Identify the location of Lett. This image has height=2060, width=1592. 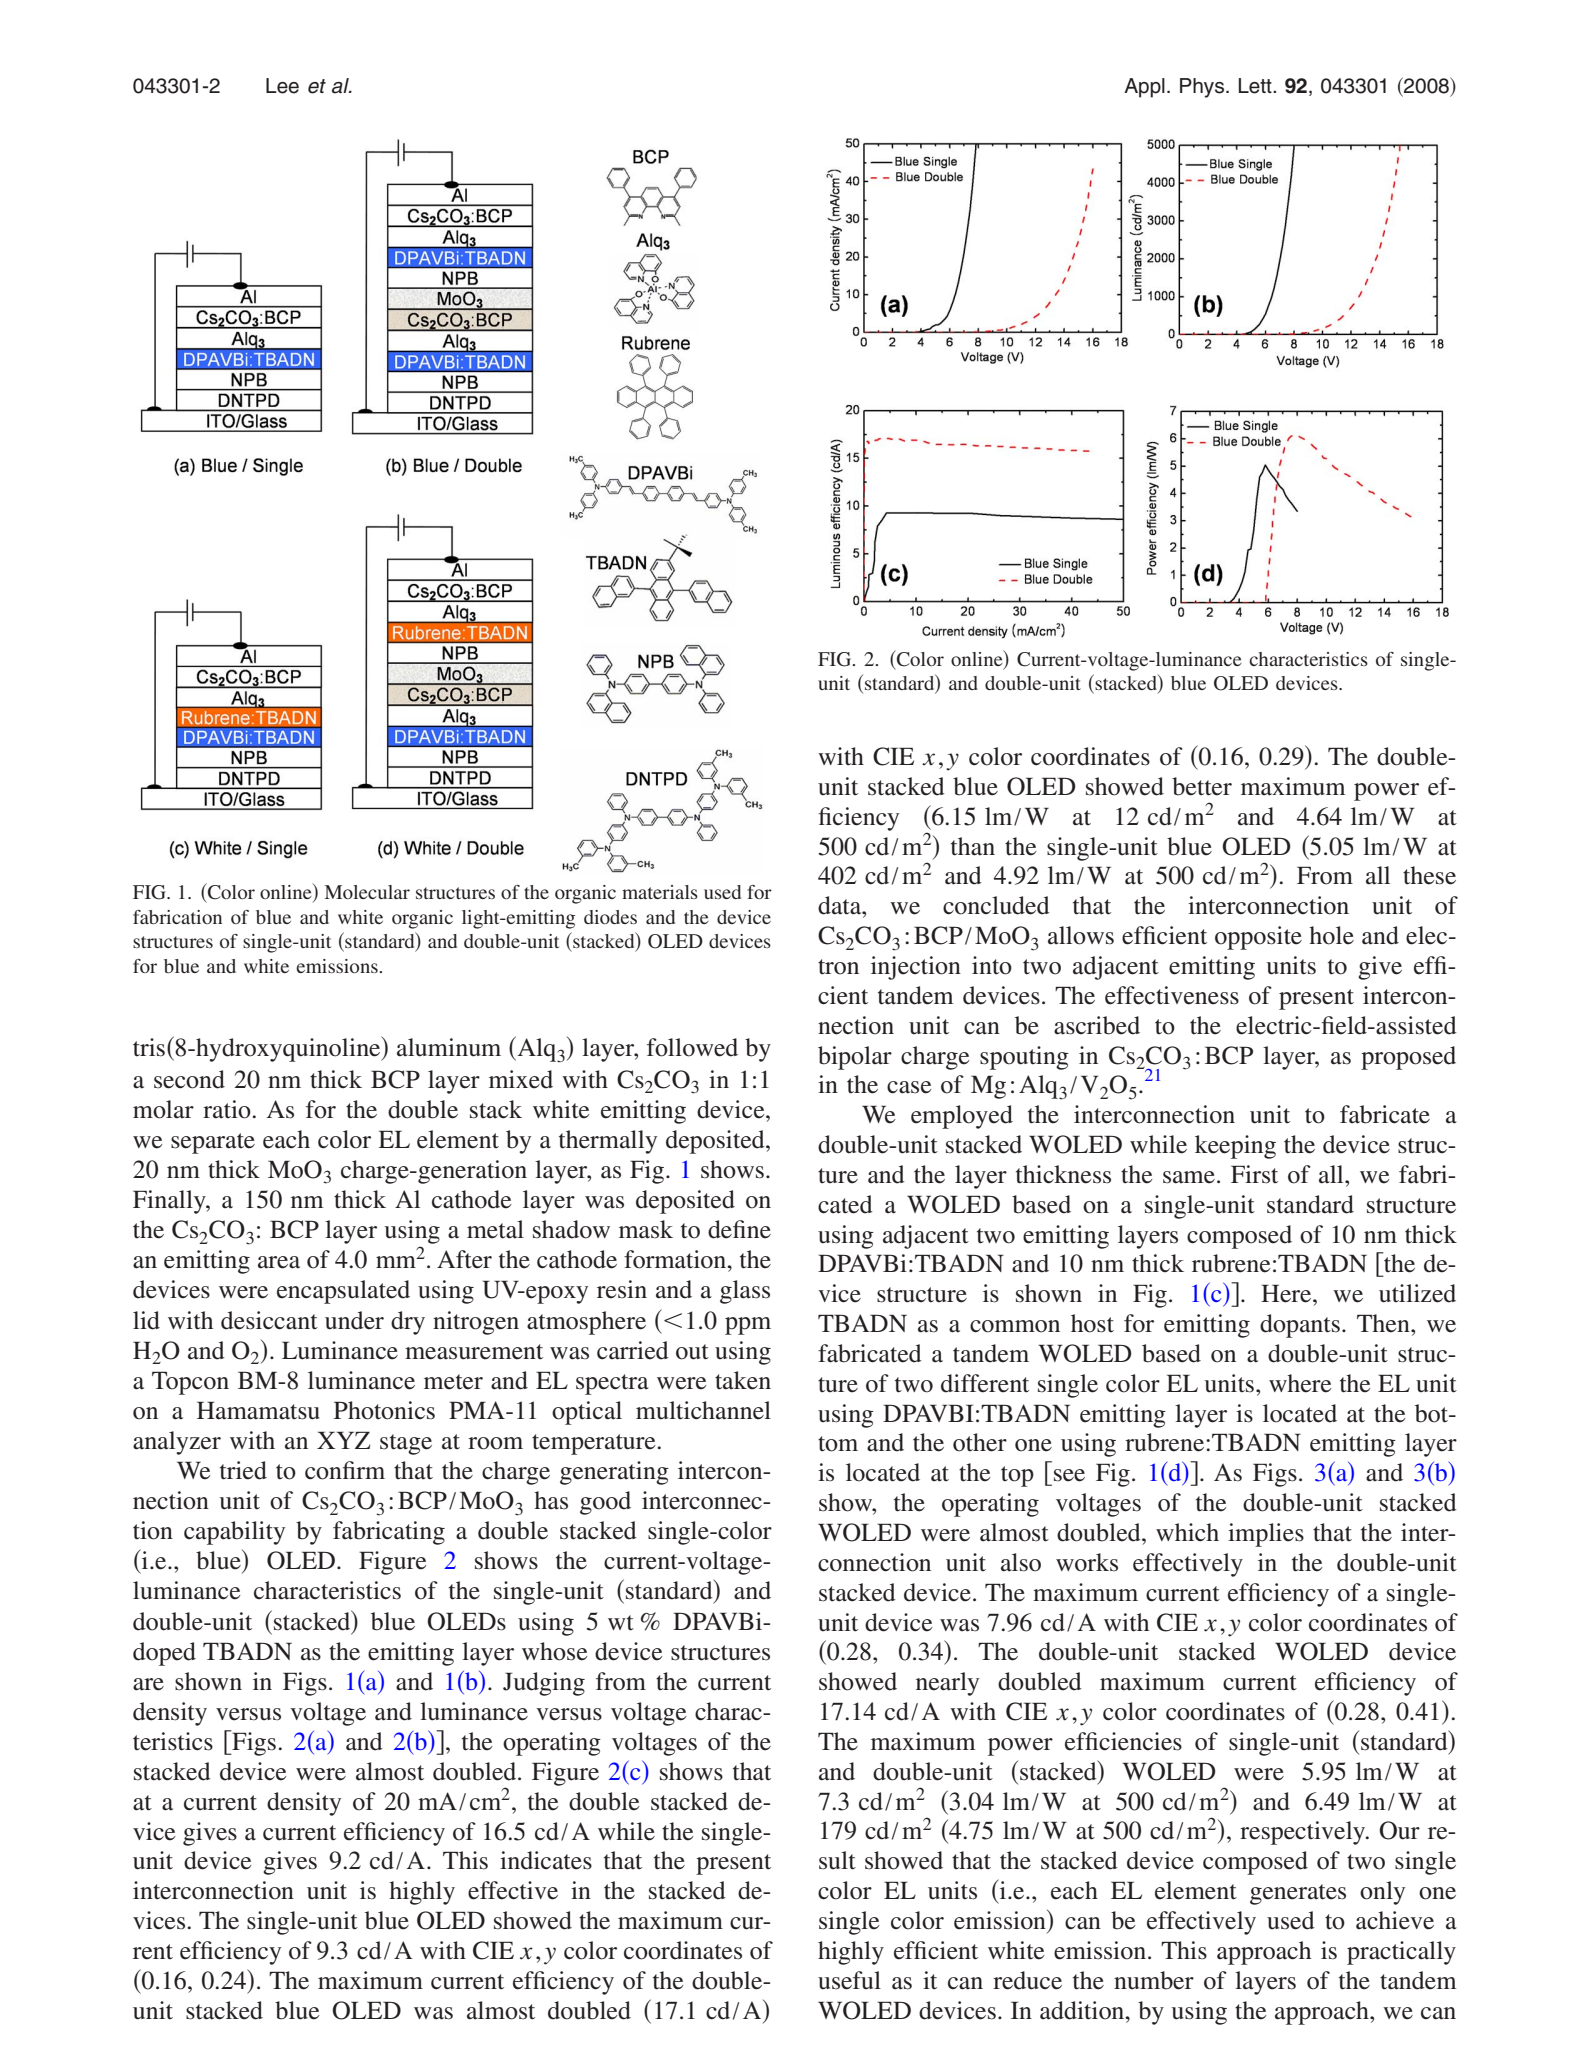
(1256, 86).
